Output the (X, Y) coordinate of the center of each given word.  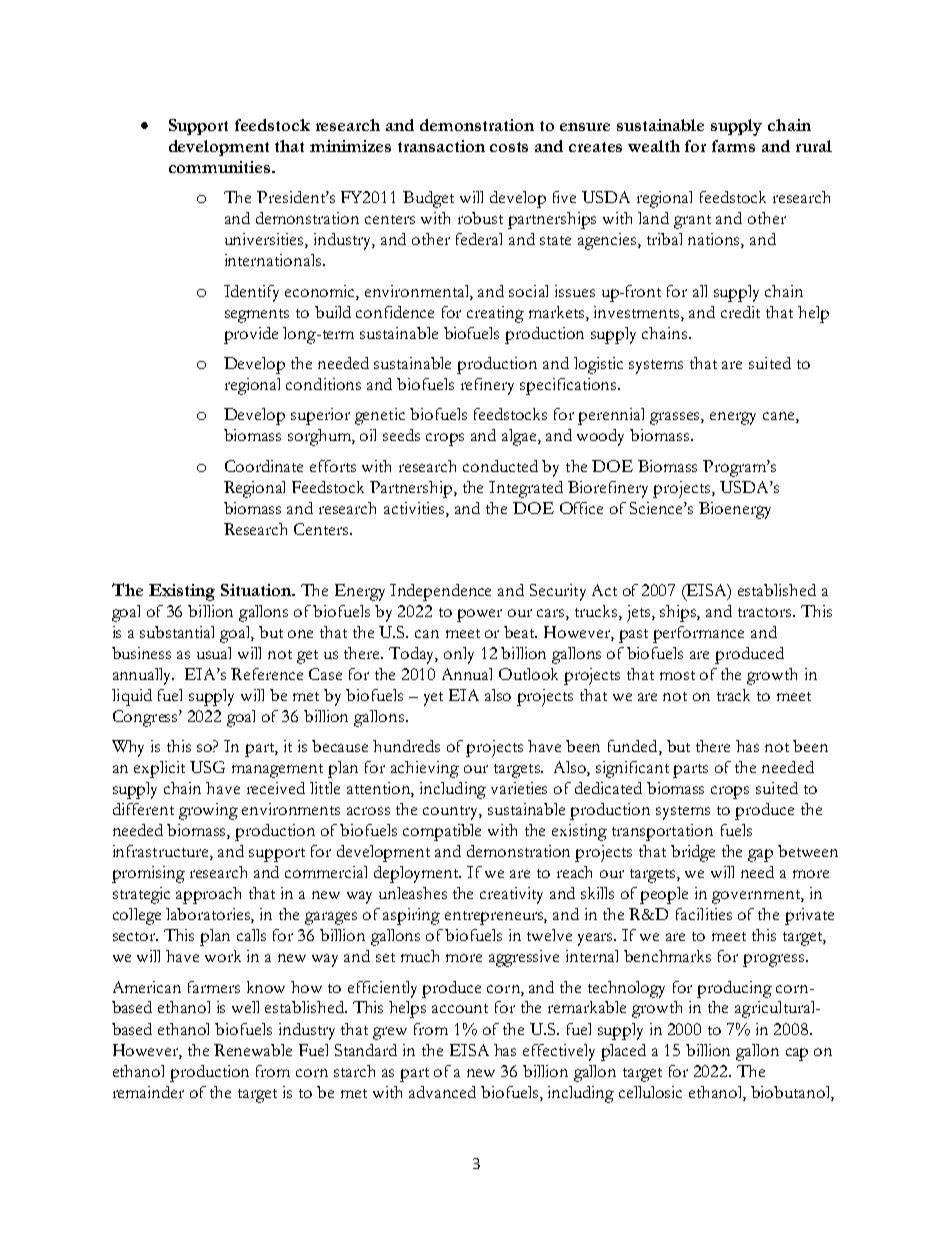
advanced (442, 1092)
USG (207, 767)
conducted (500, 466)
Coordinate (264, 466)
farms (733, 146)
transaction (441, 146)
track (733, 695)
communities (221, 167)
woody (600, 437)
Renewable (253, 1050)
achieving (425, 769)
